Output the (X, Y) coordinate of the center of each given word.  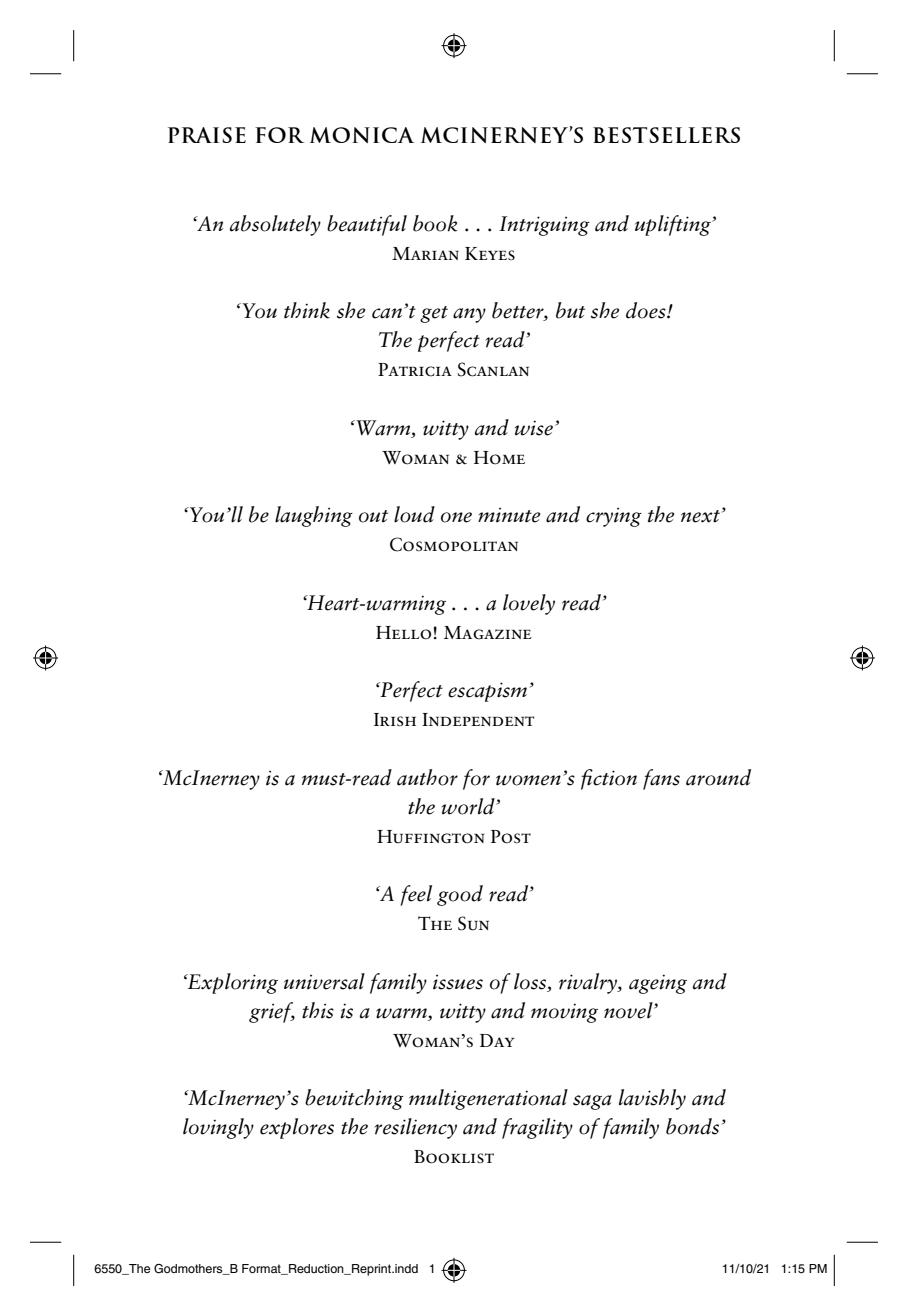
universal (324, 981)
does (647, 310)
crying (614, 517)
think (307, 310)
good (460, 895)
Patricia (415, 370)
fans (661, 779)
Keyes (490, 253)
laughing (314, 516)
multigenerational (488, 1099)
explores (297, 1128)
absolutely (275, 225)
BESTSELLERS (666, 135)
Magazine (488, 633)
